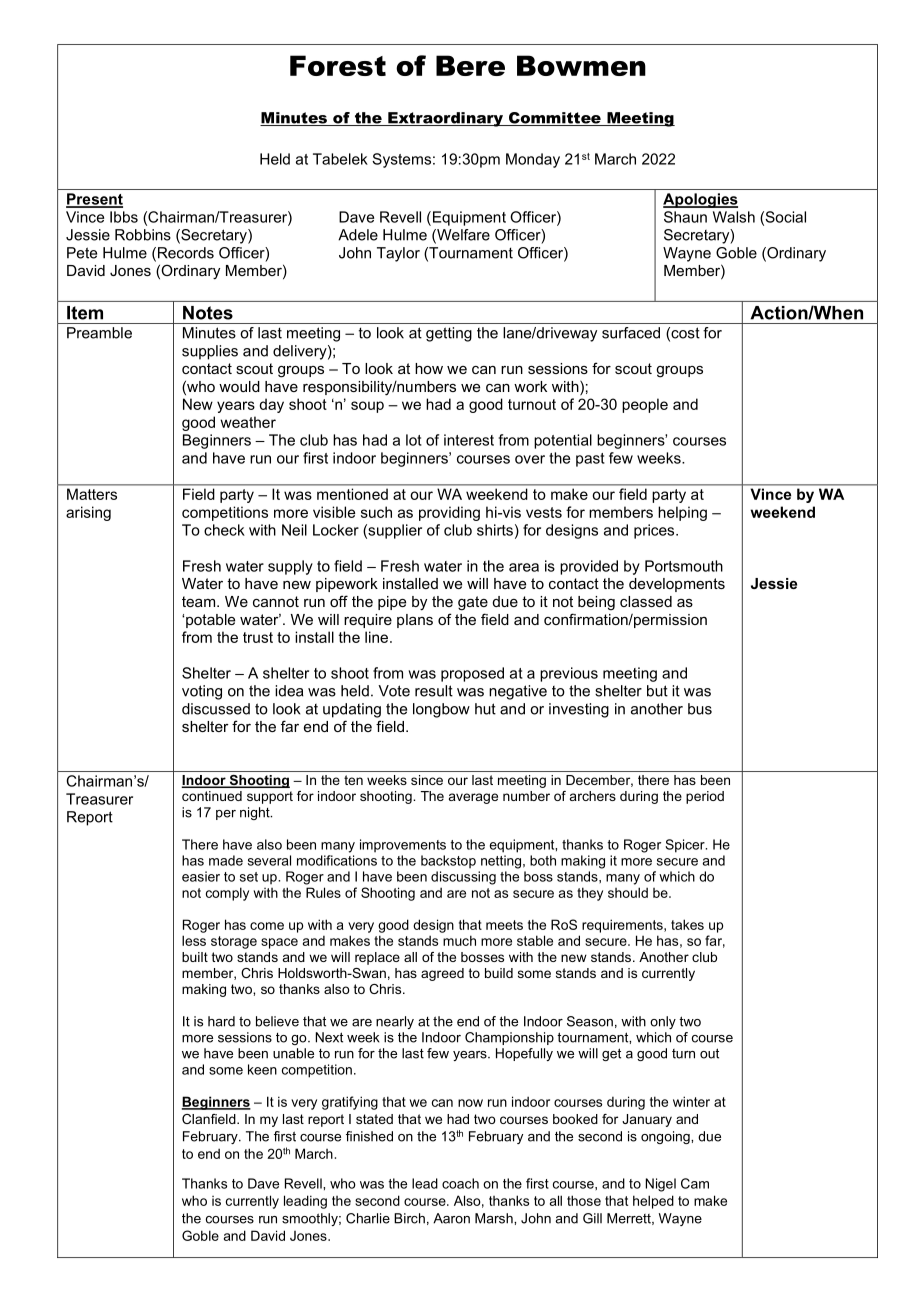  What do you see at coordinates (262, 1069) in the page?
I see `keen` at bounding box center [262, 1069].
